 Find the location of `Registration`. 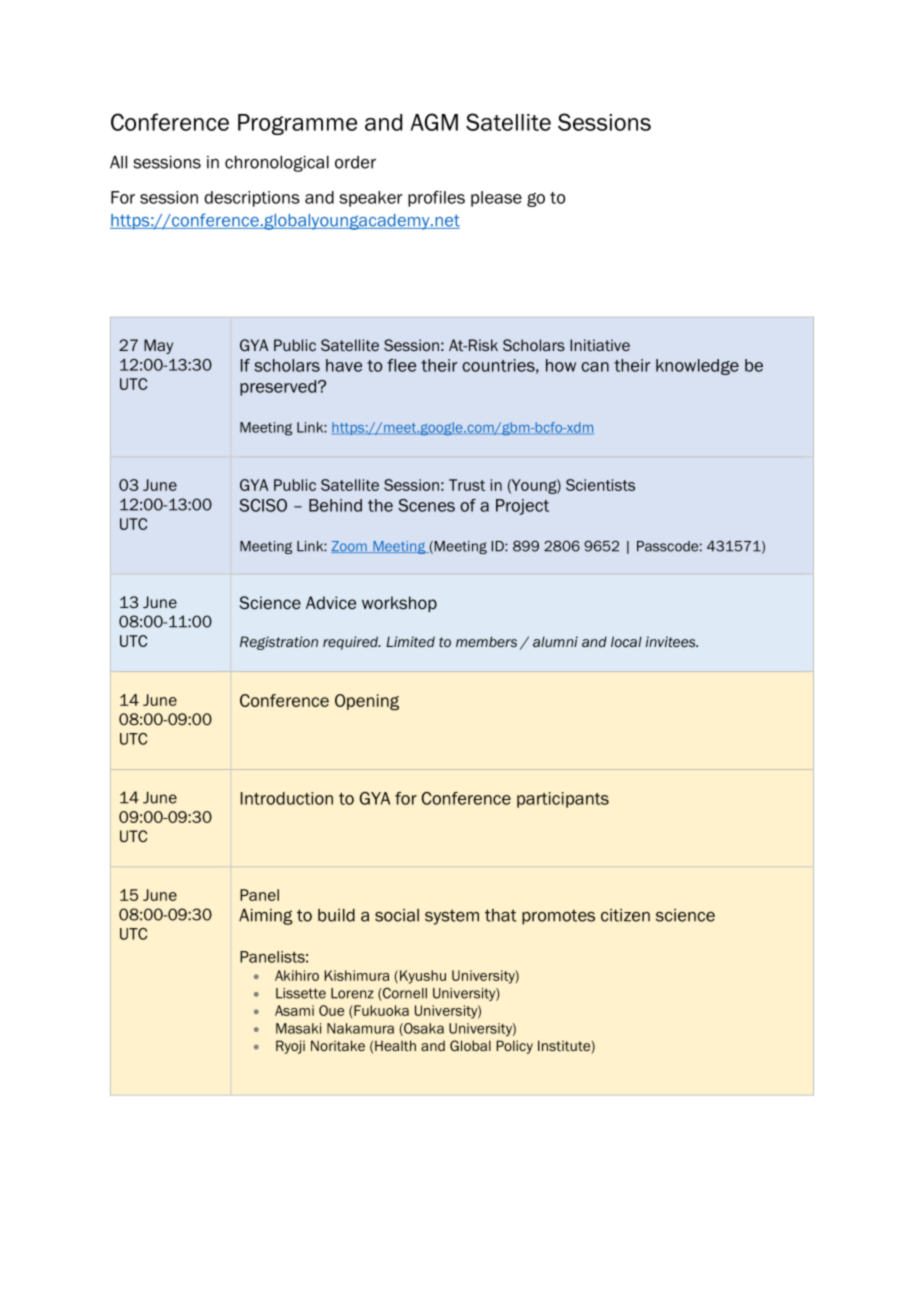

Registration is located at coordinates (279, 643).
